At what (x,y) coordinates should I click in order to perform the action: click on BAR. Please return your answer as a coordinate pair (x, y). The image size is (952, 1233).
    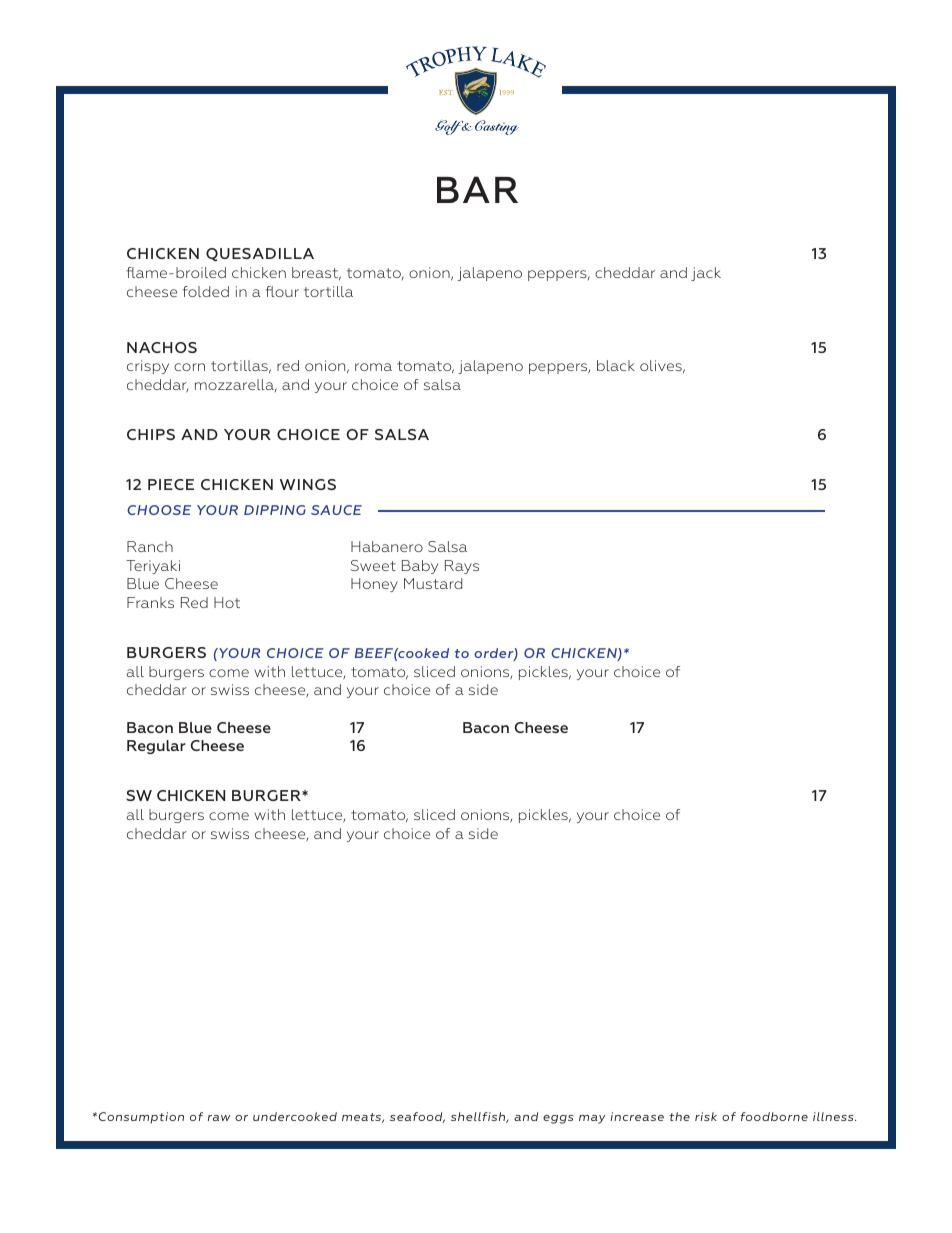
    Looking at the image, I should click on (477, 189).
